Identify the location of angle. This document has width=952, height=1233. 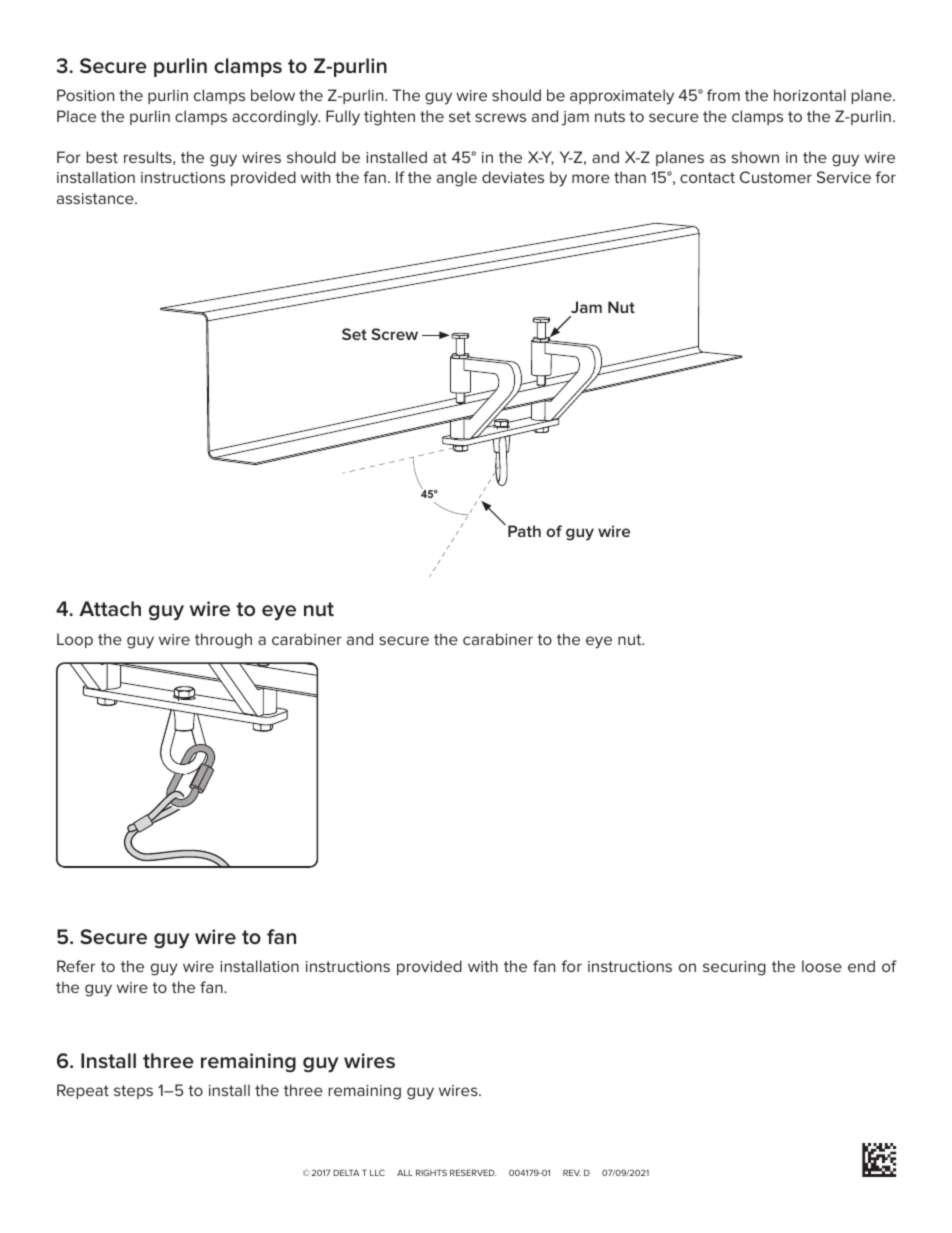
(457, 179).
